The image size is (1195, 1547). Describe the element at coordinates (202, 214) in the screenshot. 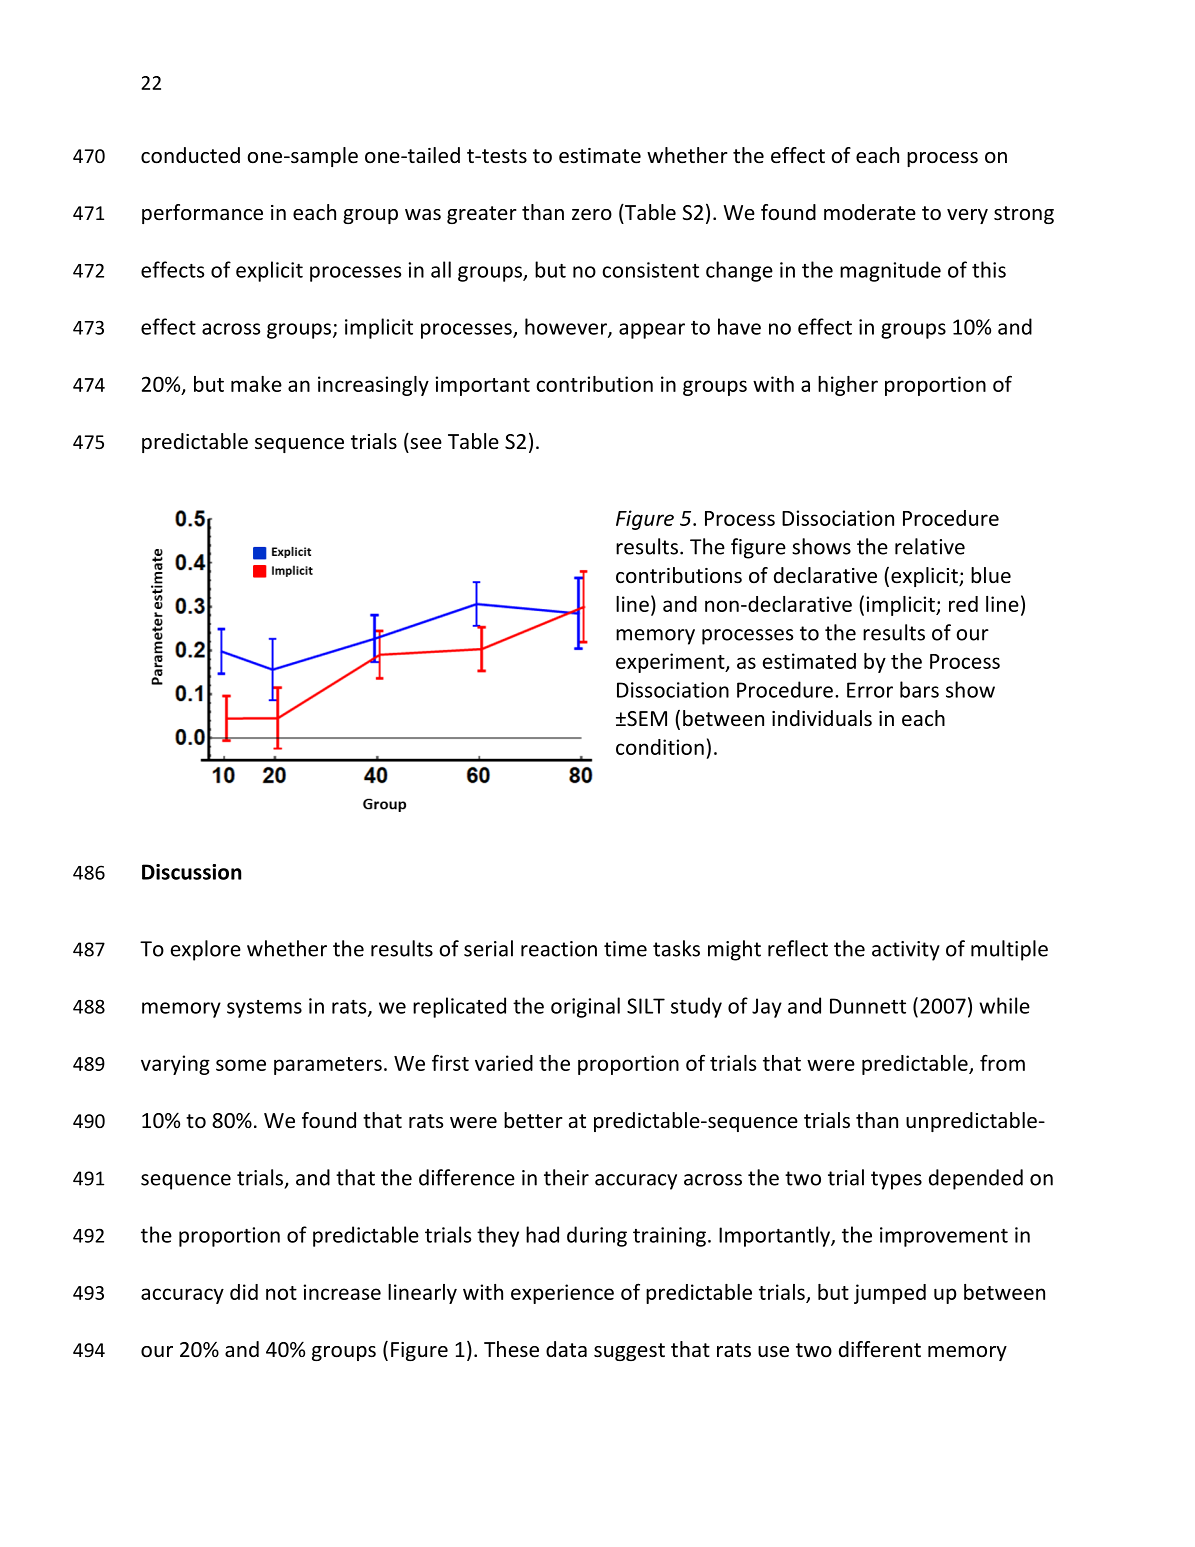

I see `performance` at that location.
